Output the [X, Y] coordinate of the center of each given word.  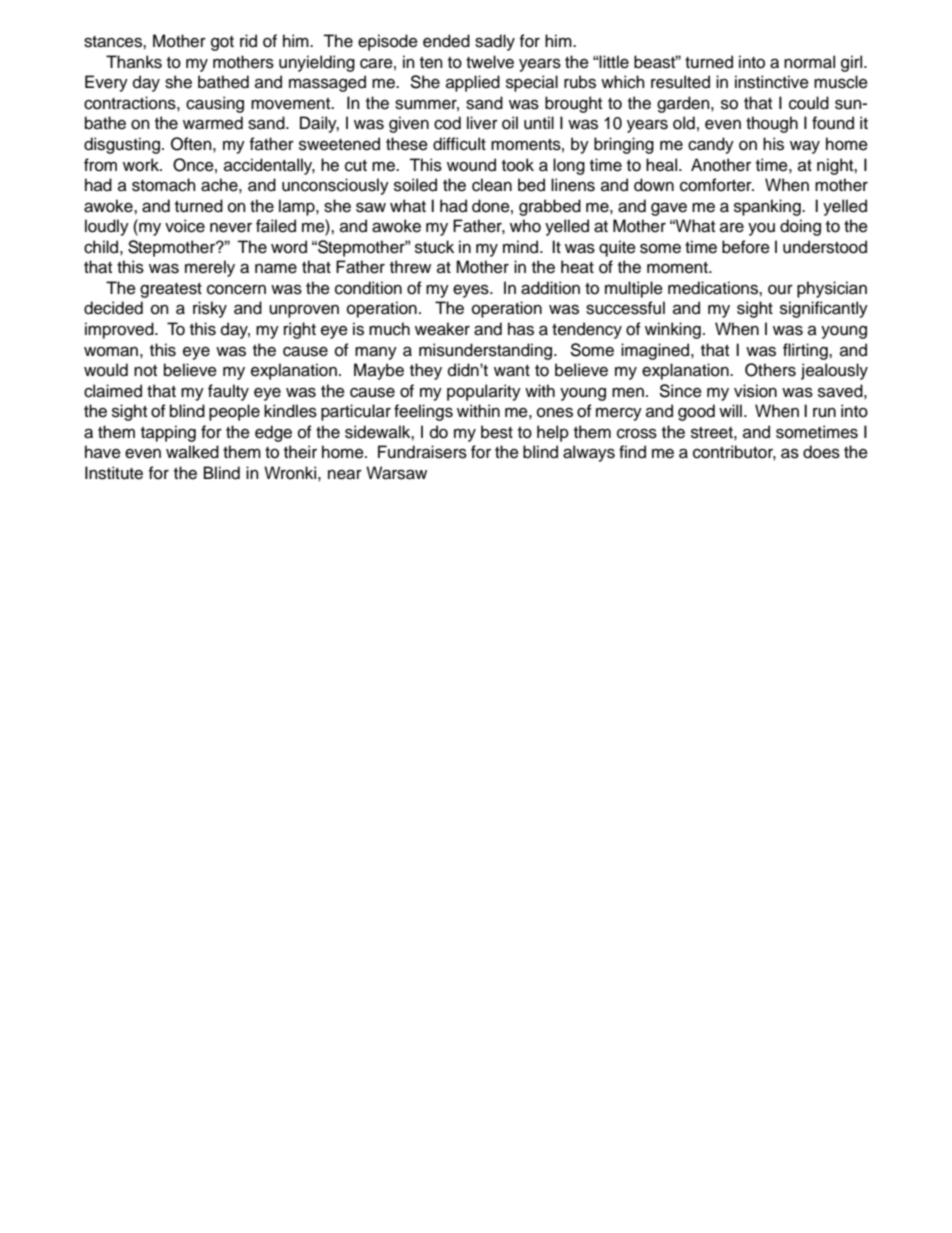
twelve [490, 62]
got [222, 43]
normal [809, 62]
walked [192, 452]
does [821, 452]
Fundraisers [422, 452]
